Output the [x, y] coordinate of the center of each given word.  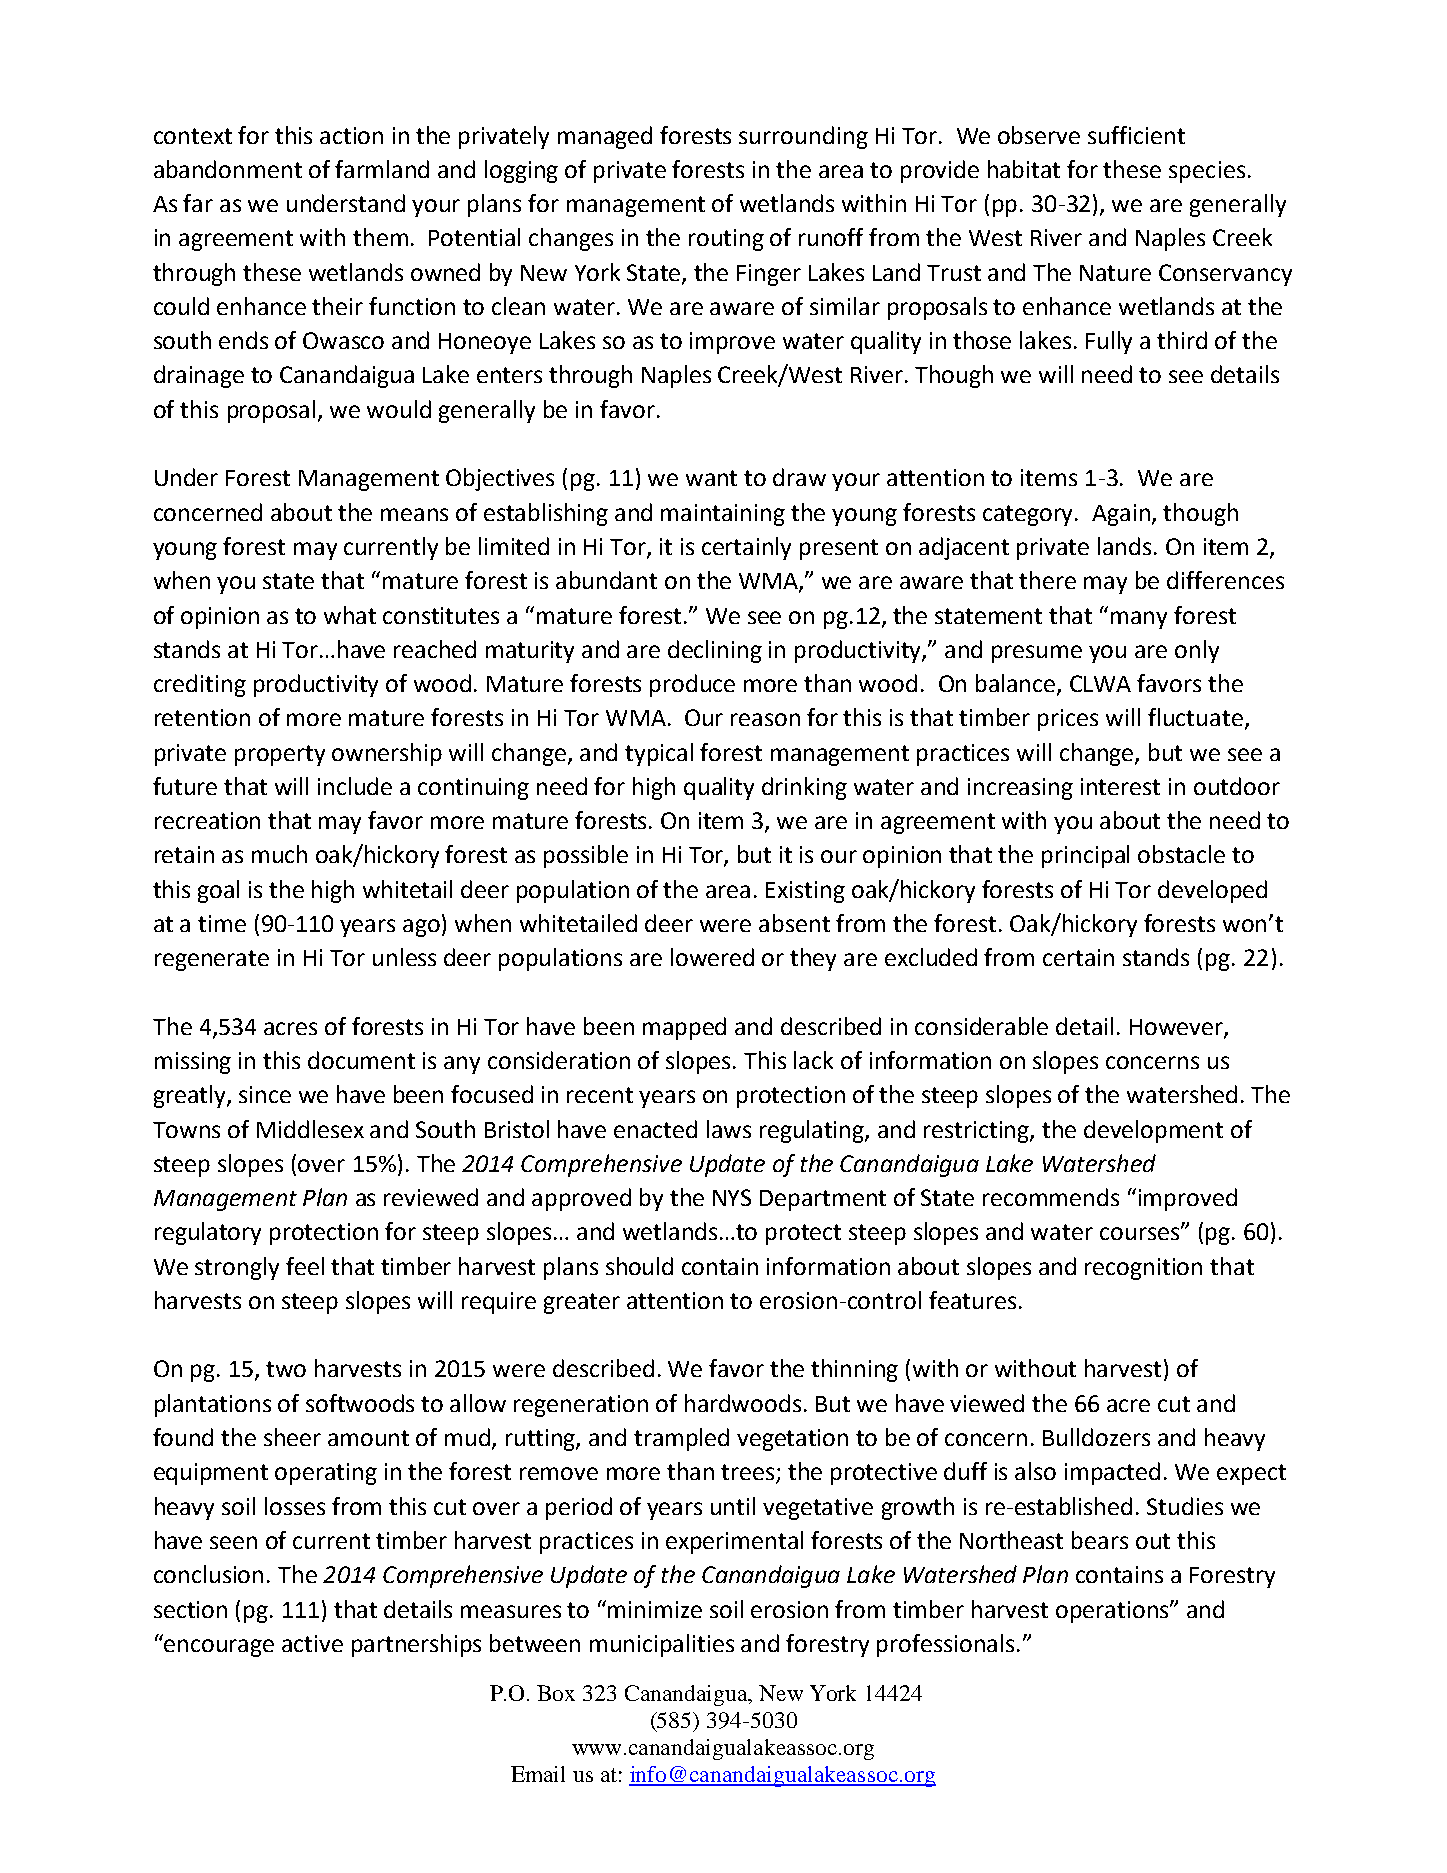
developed [1212, 891]
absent [794, 923]
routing [726, 240]
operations [1113, 1612]
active [312, 1643]
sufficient [1136, 135]
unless [404, 957]
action [351, 135]
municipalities [662, 1645]
